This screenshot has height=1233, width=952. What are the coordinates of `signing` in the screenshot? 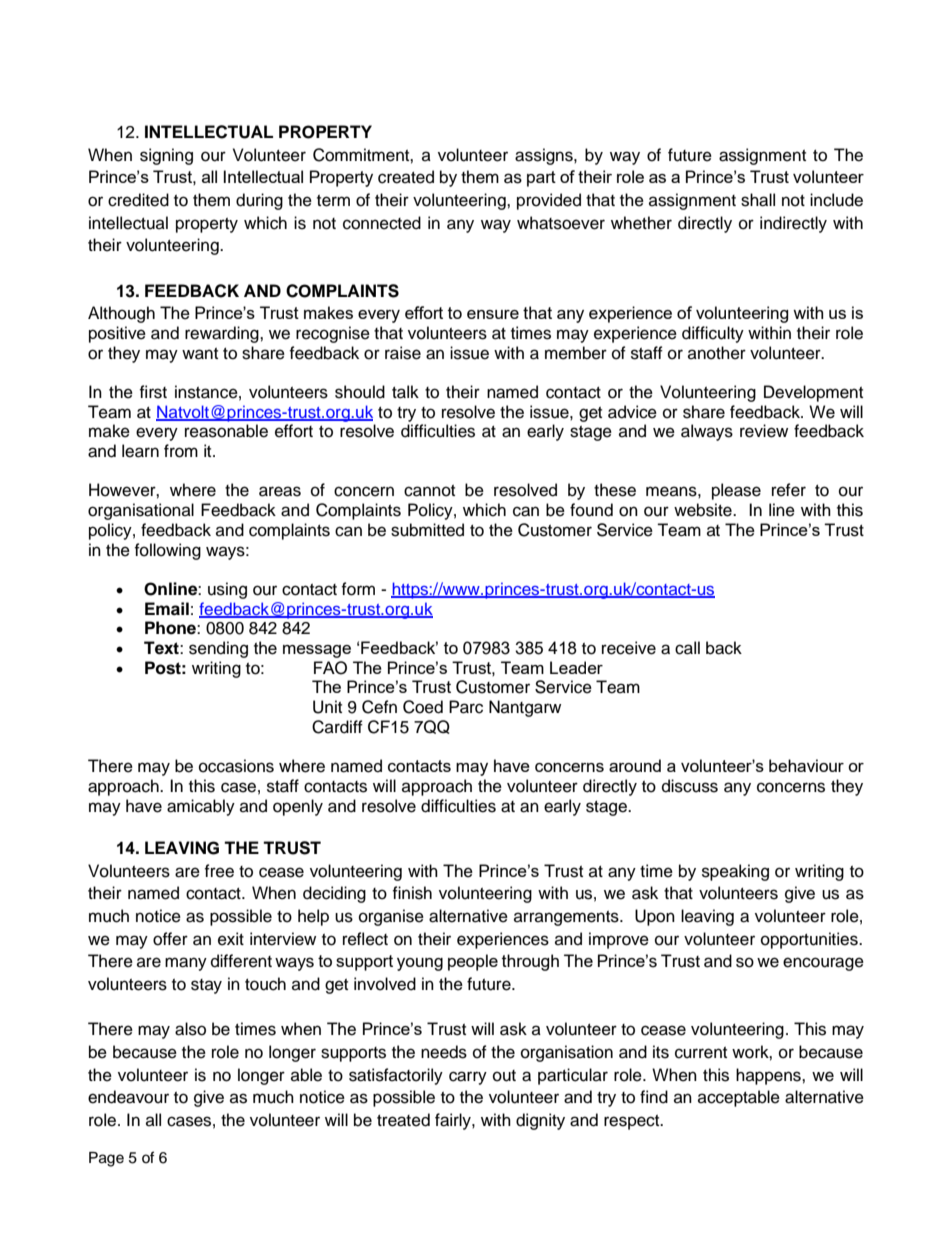 It's located at (166, 156).
